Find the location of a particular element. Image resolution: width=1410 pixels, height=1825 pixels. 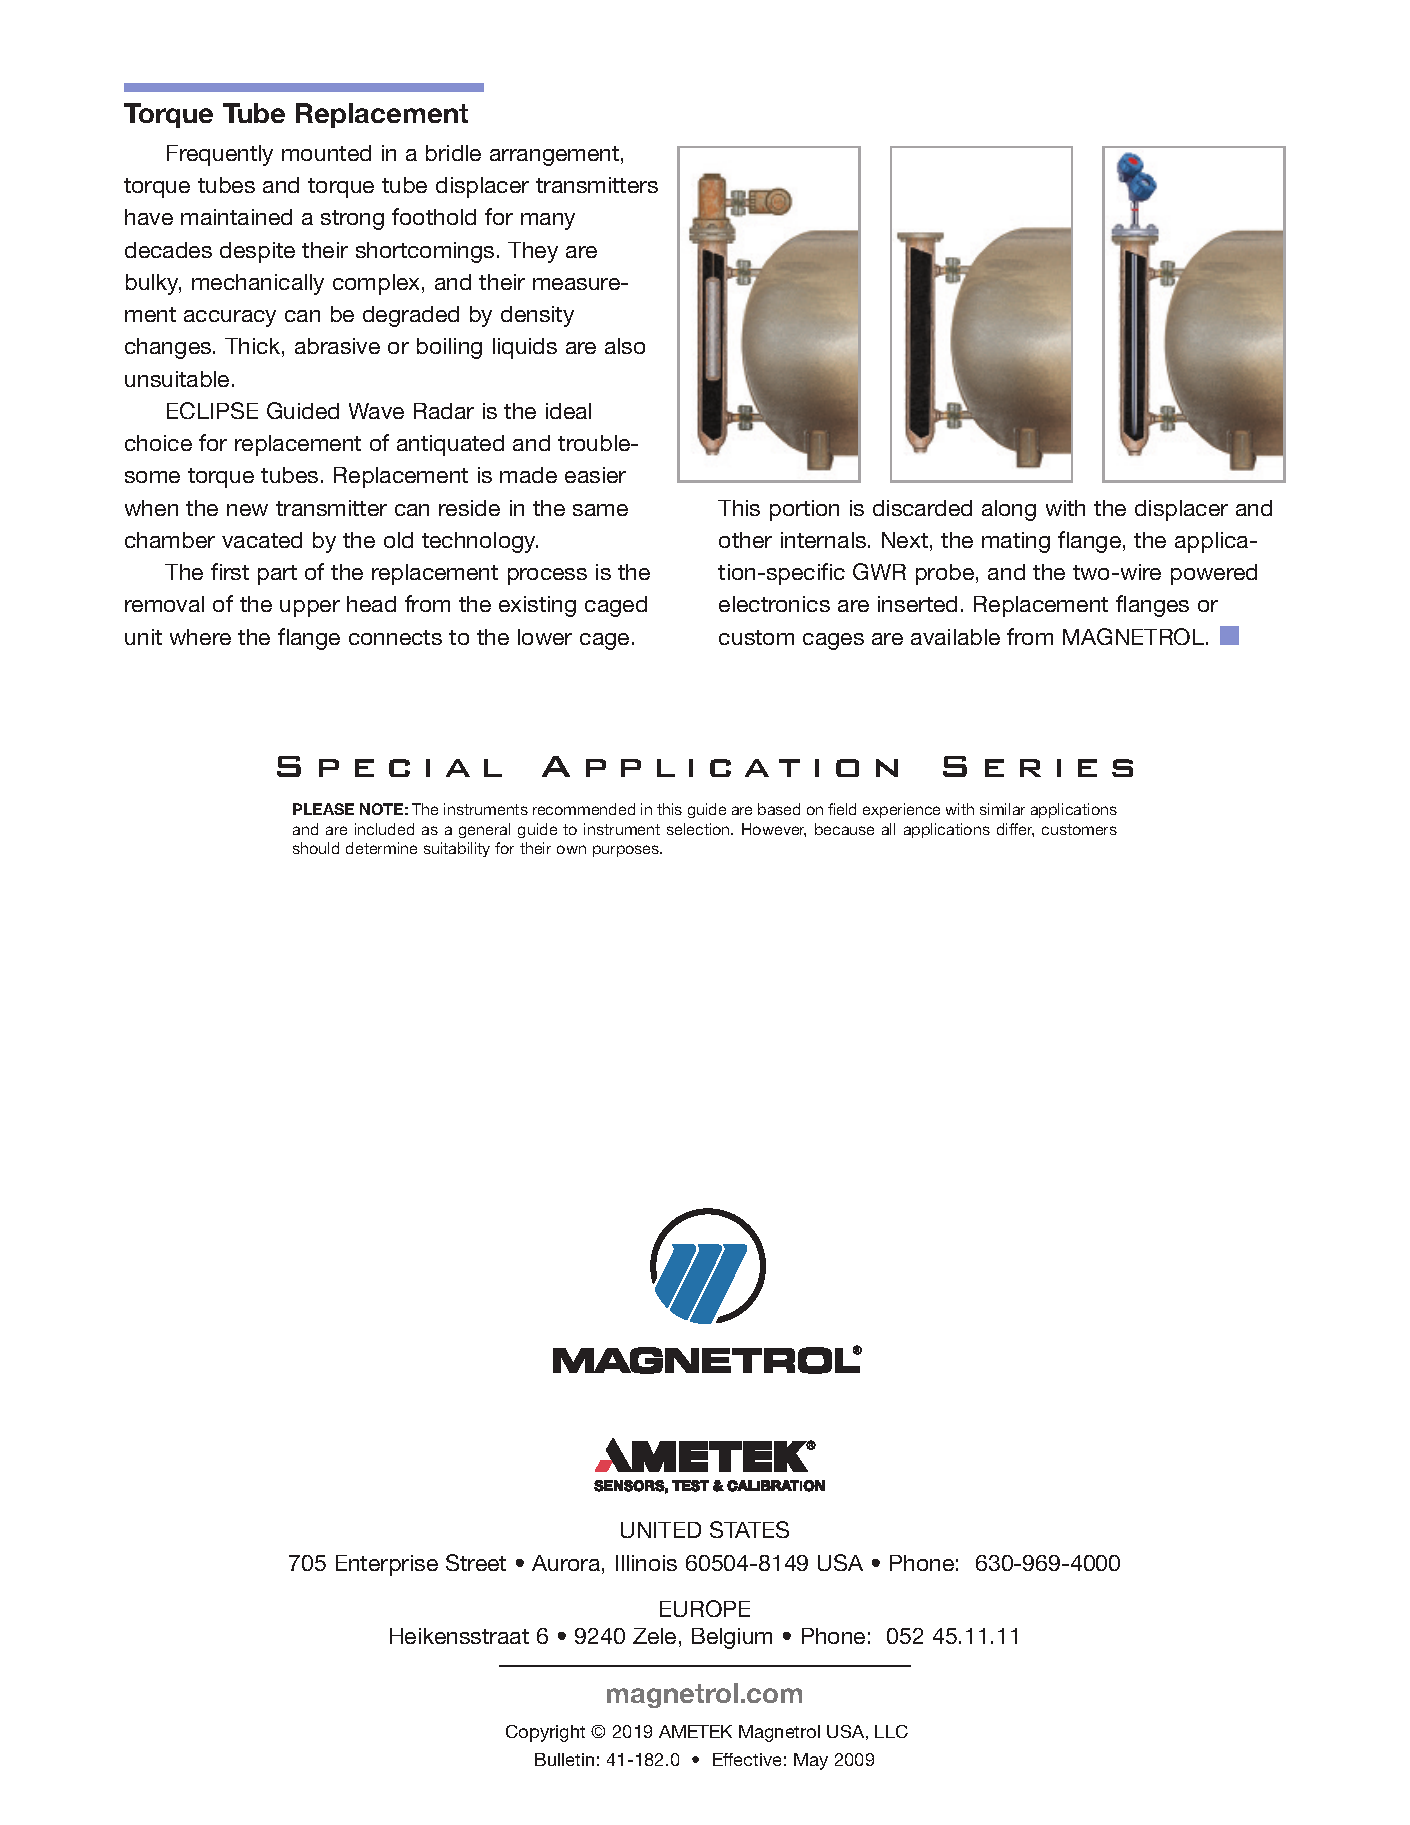

differ is located at coordinates (1015, 830).
